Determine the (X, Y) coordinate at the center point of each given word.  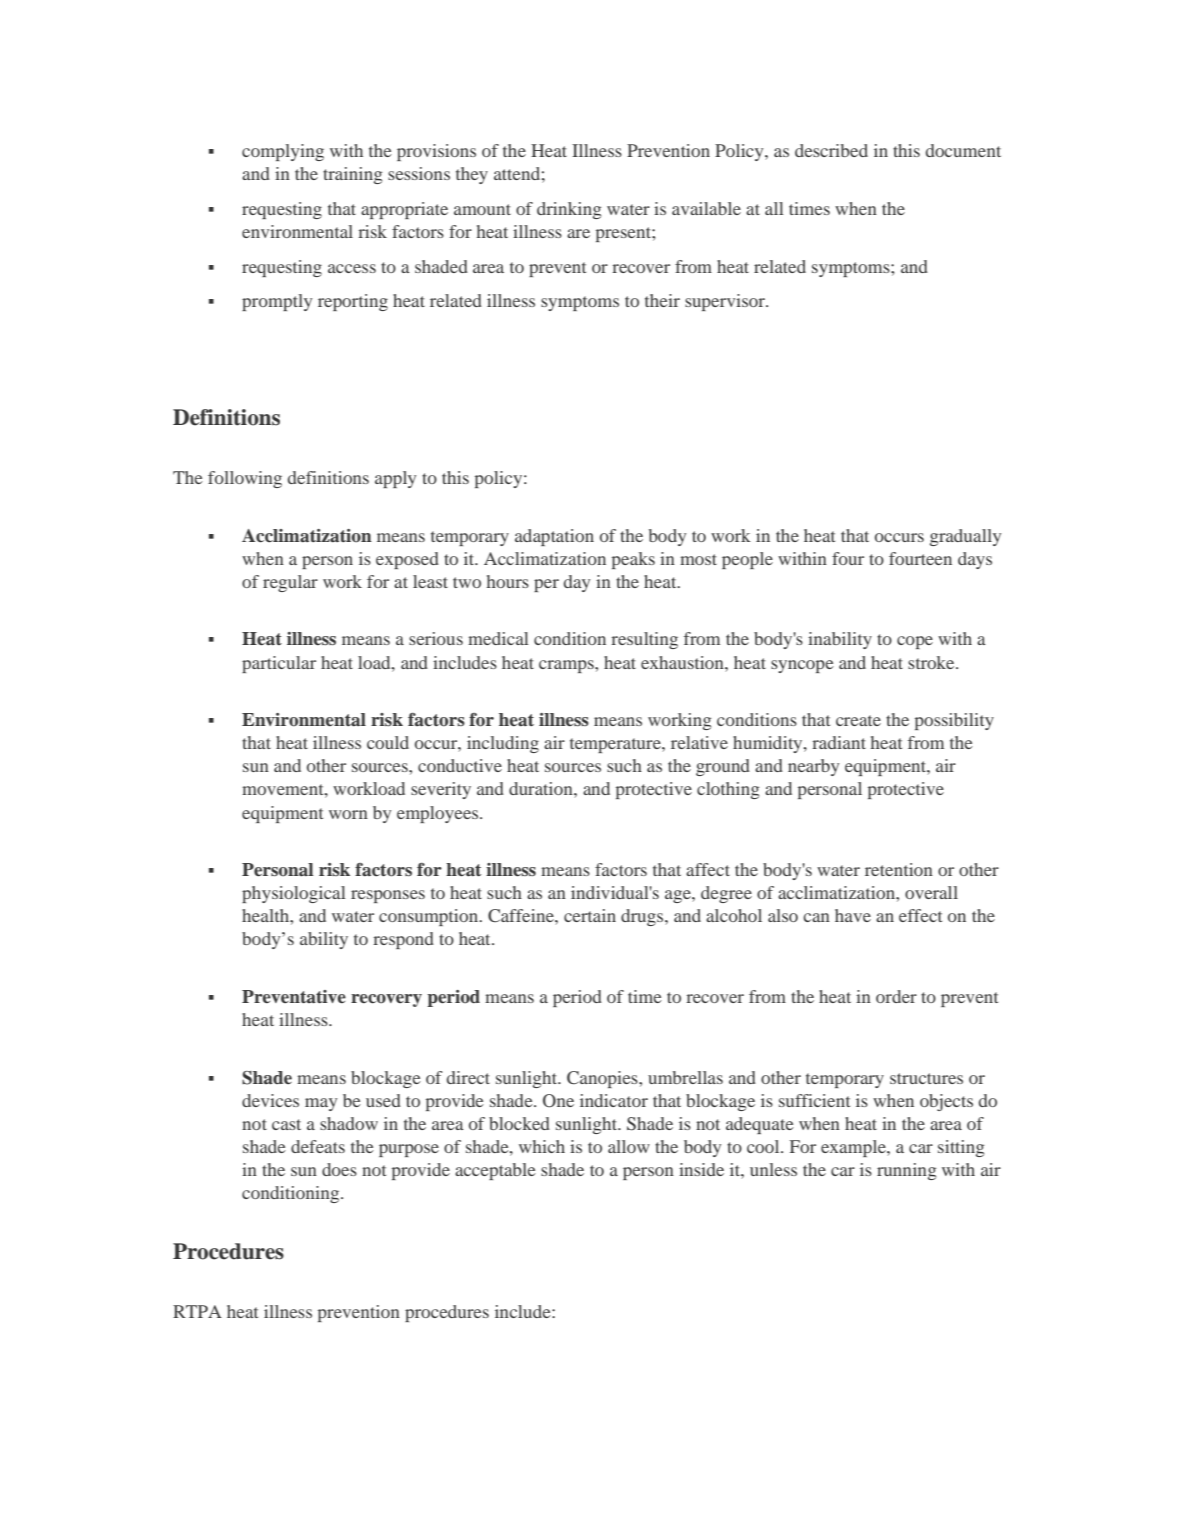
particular (279, 664)
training (352, 175)
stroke (932, 662)
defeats (318, 1146)
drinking (569, 210)
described (831, 150)
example (854, 1148)
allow (629, 1146)
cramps (567, 666)
